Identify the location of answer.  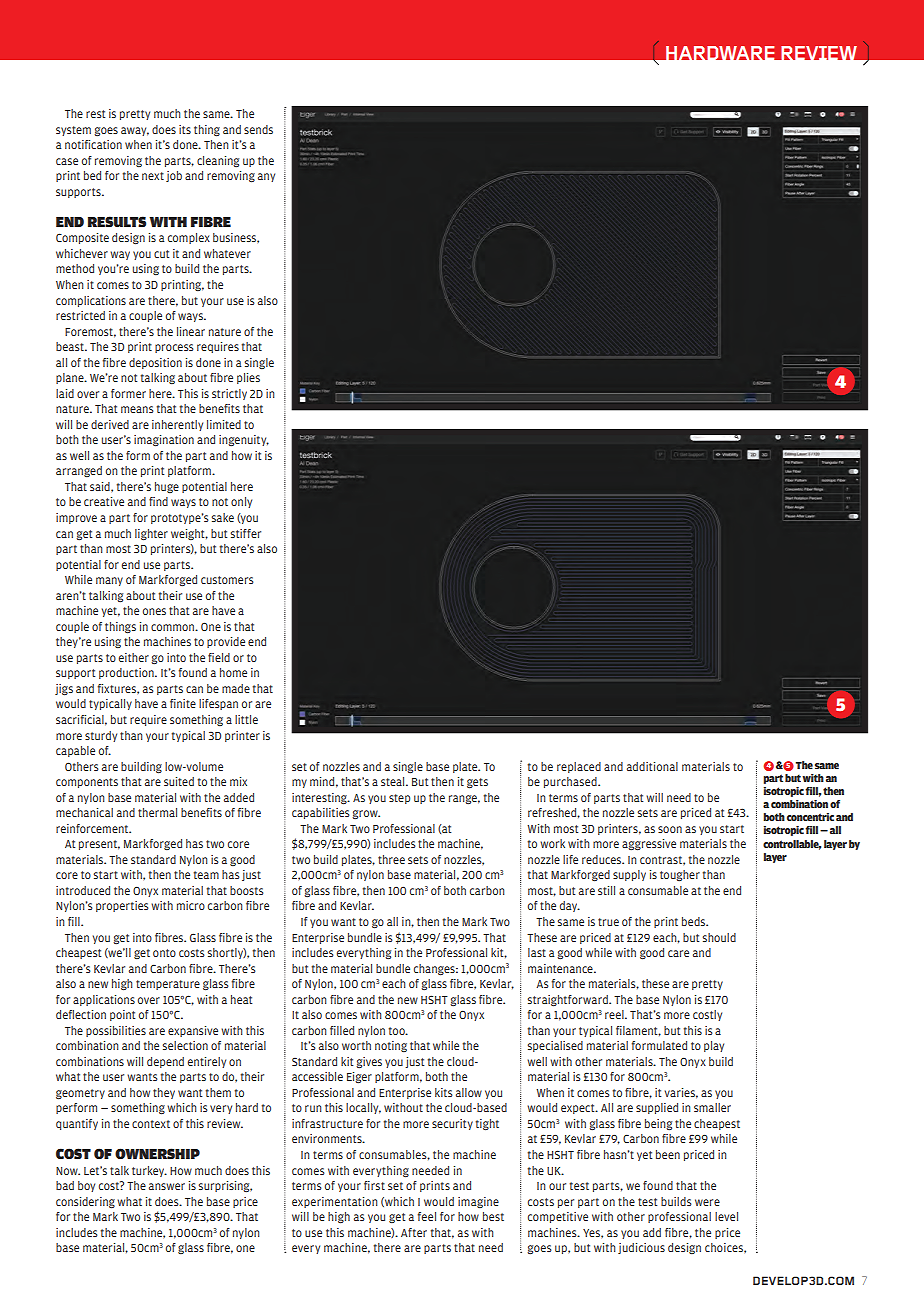
(167, 1186).
